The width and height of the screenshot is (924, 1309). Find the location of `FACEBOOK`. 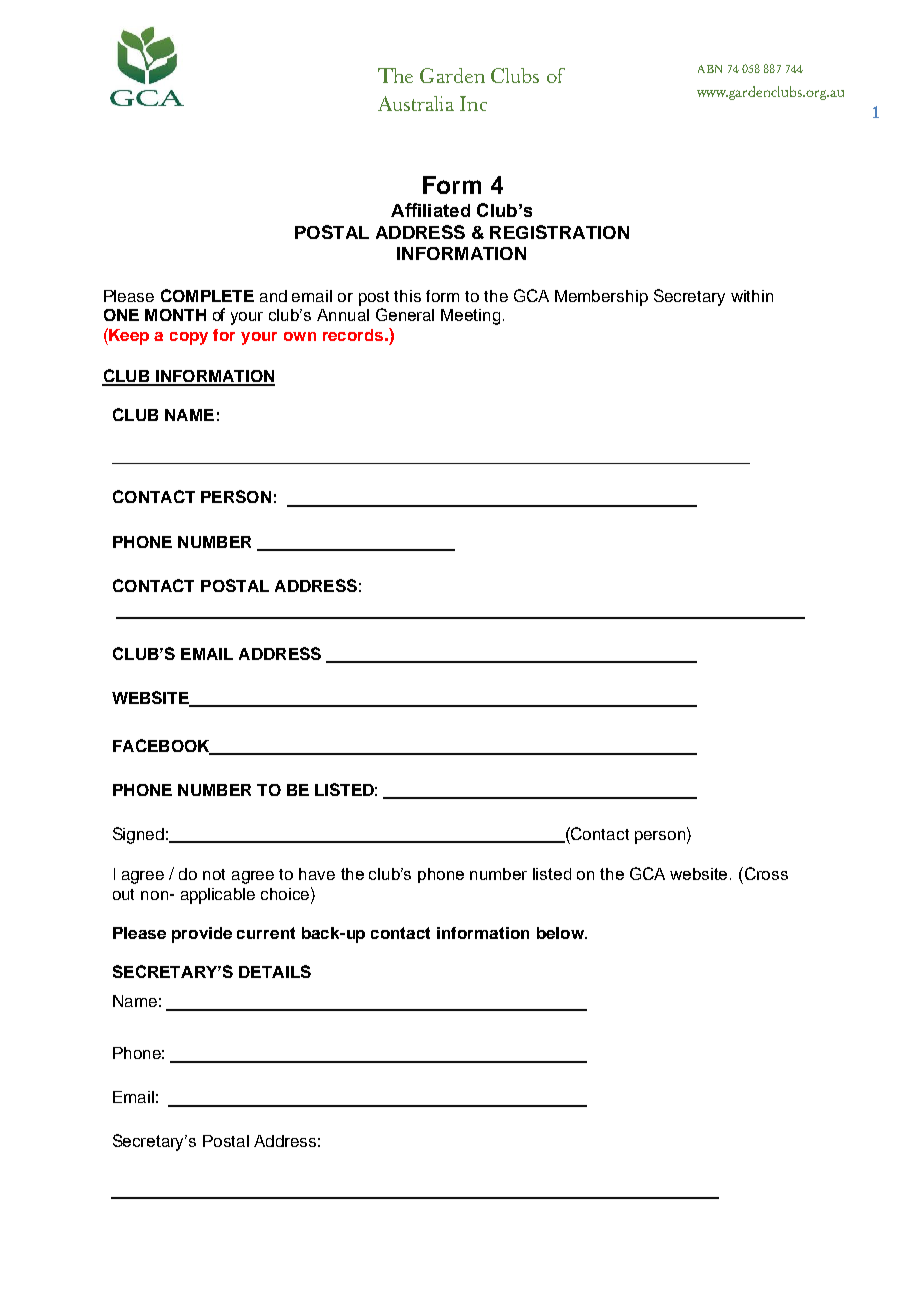

FACEBOOK is located at coordinates (162, 746).
